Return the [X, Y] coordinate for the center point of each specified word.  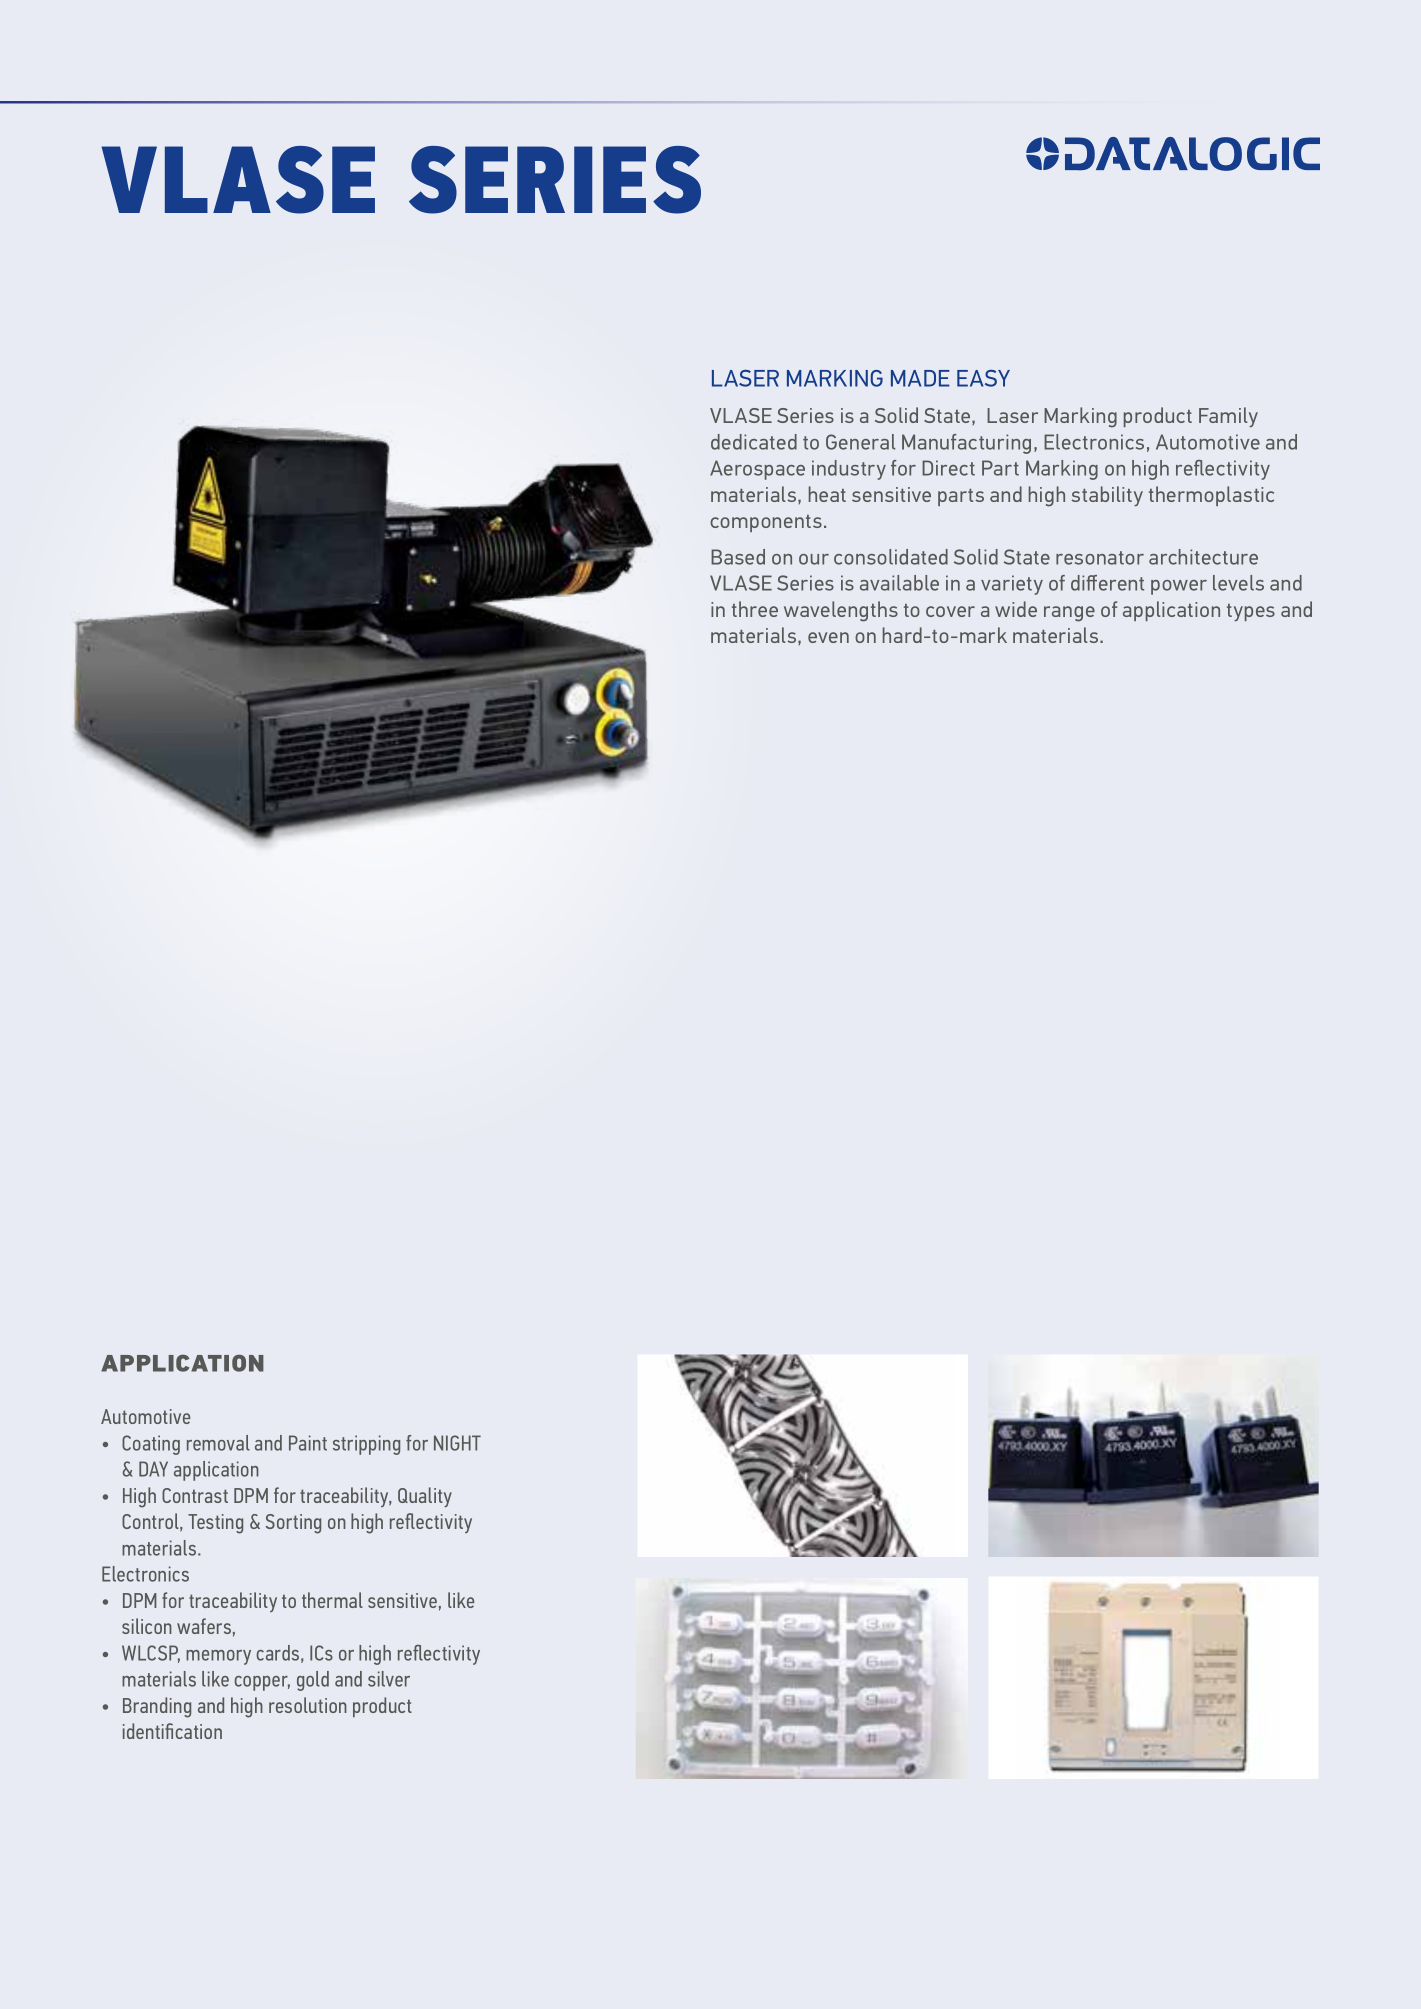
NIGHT [457, 1443]
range [1069, 614]
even [828, 637]
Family [1228, 417]
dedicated [754, 442]
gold [313, 1681]
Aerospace [757, 470]
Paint [308, 1443]
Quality [425, 1497]
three [755, 609]
